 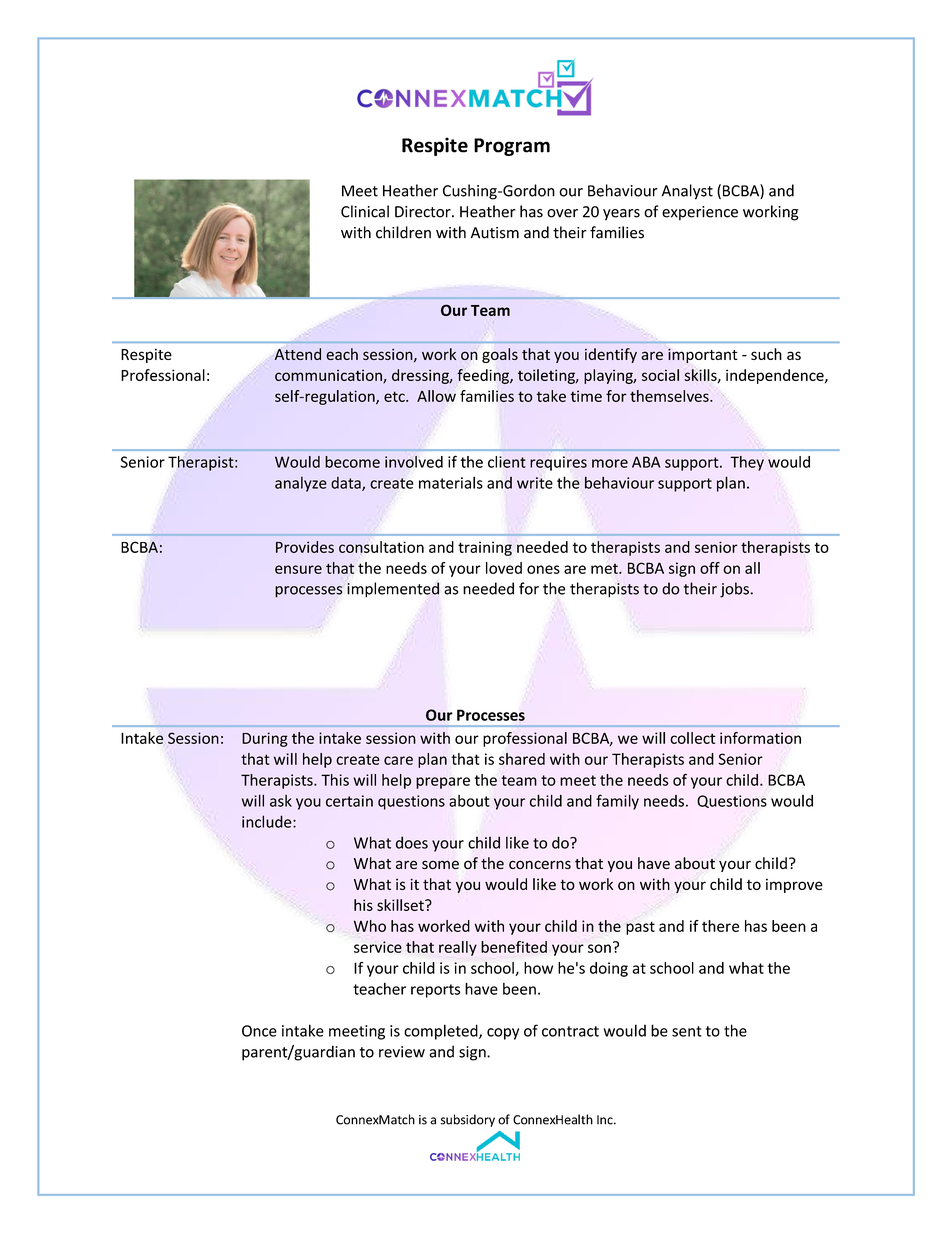 I want to click on important, so click(x=703, y=355).
